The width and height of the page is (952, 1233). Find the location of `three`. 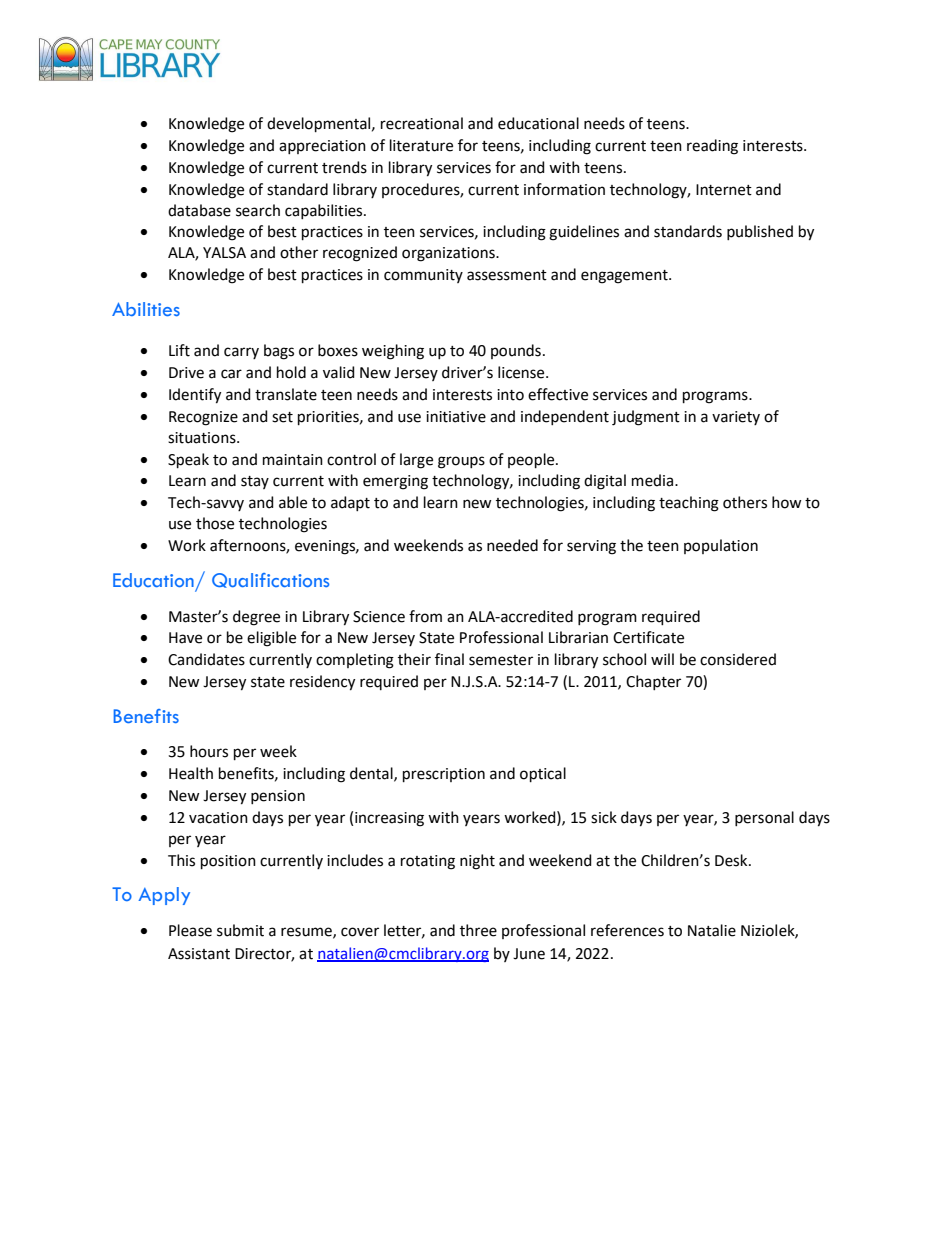

three is located at coordinates (478, 930).
